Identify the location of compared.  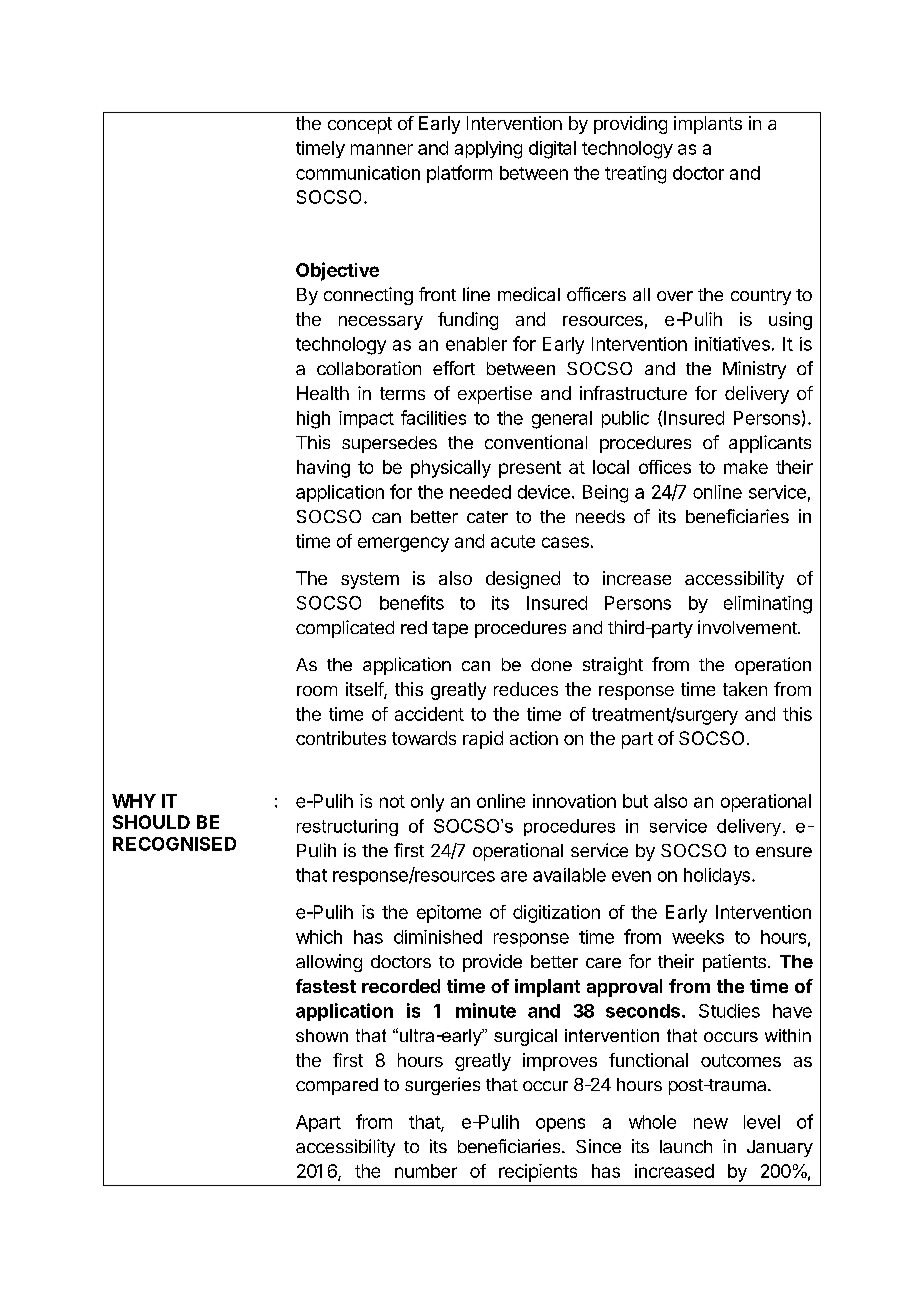
(337, 1086).
